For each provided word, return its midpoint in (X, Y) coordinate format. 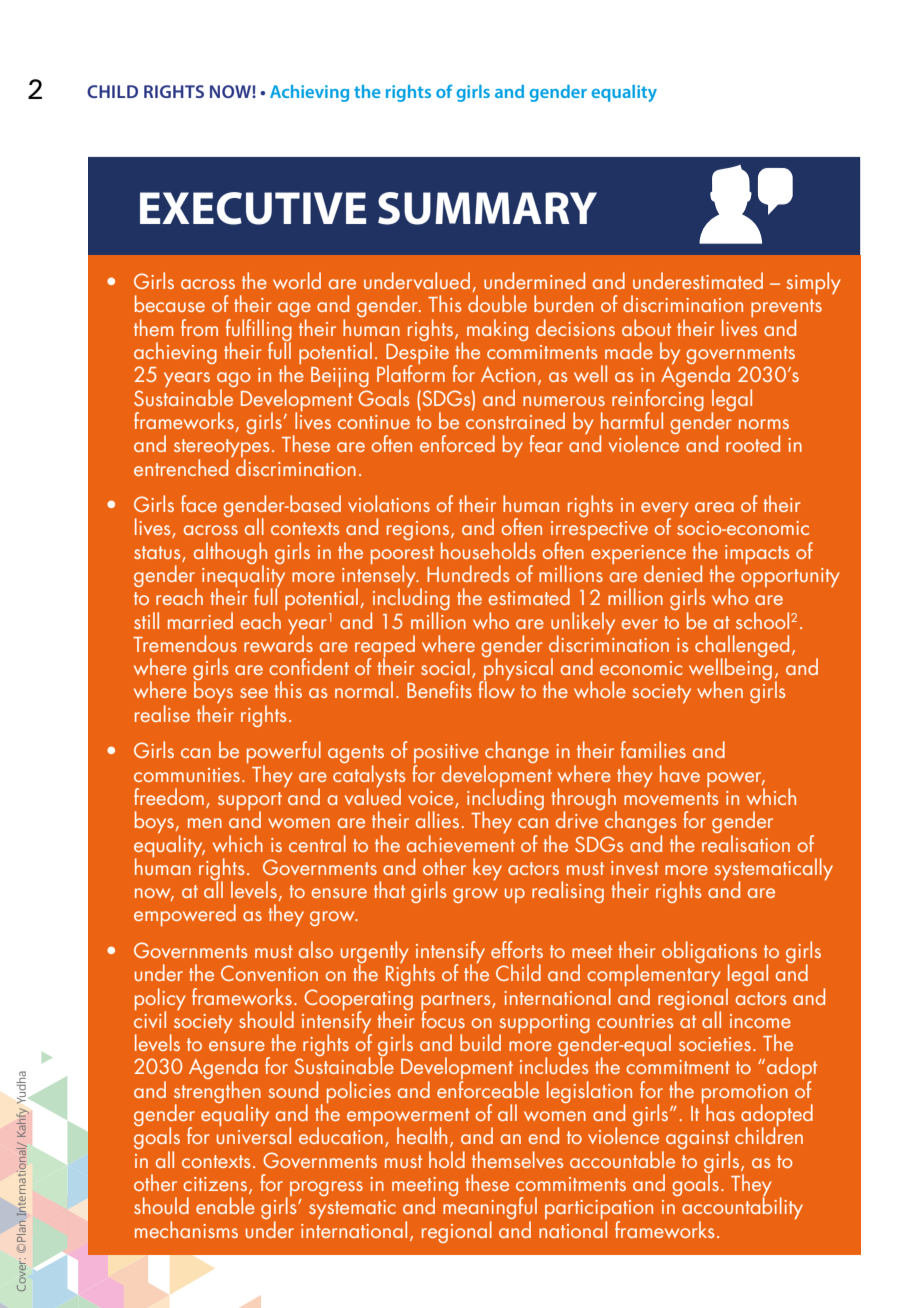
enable (225, 1205)
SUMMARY (487, 208)
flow (496, 688)
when (720, 689)
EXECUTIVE (253, 208)
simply (814, 283)
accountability (742, 1208)
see (254, 693)
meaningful (490, 1208)
